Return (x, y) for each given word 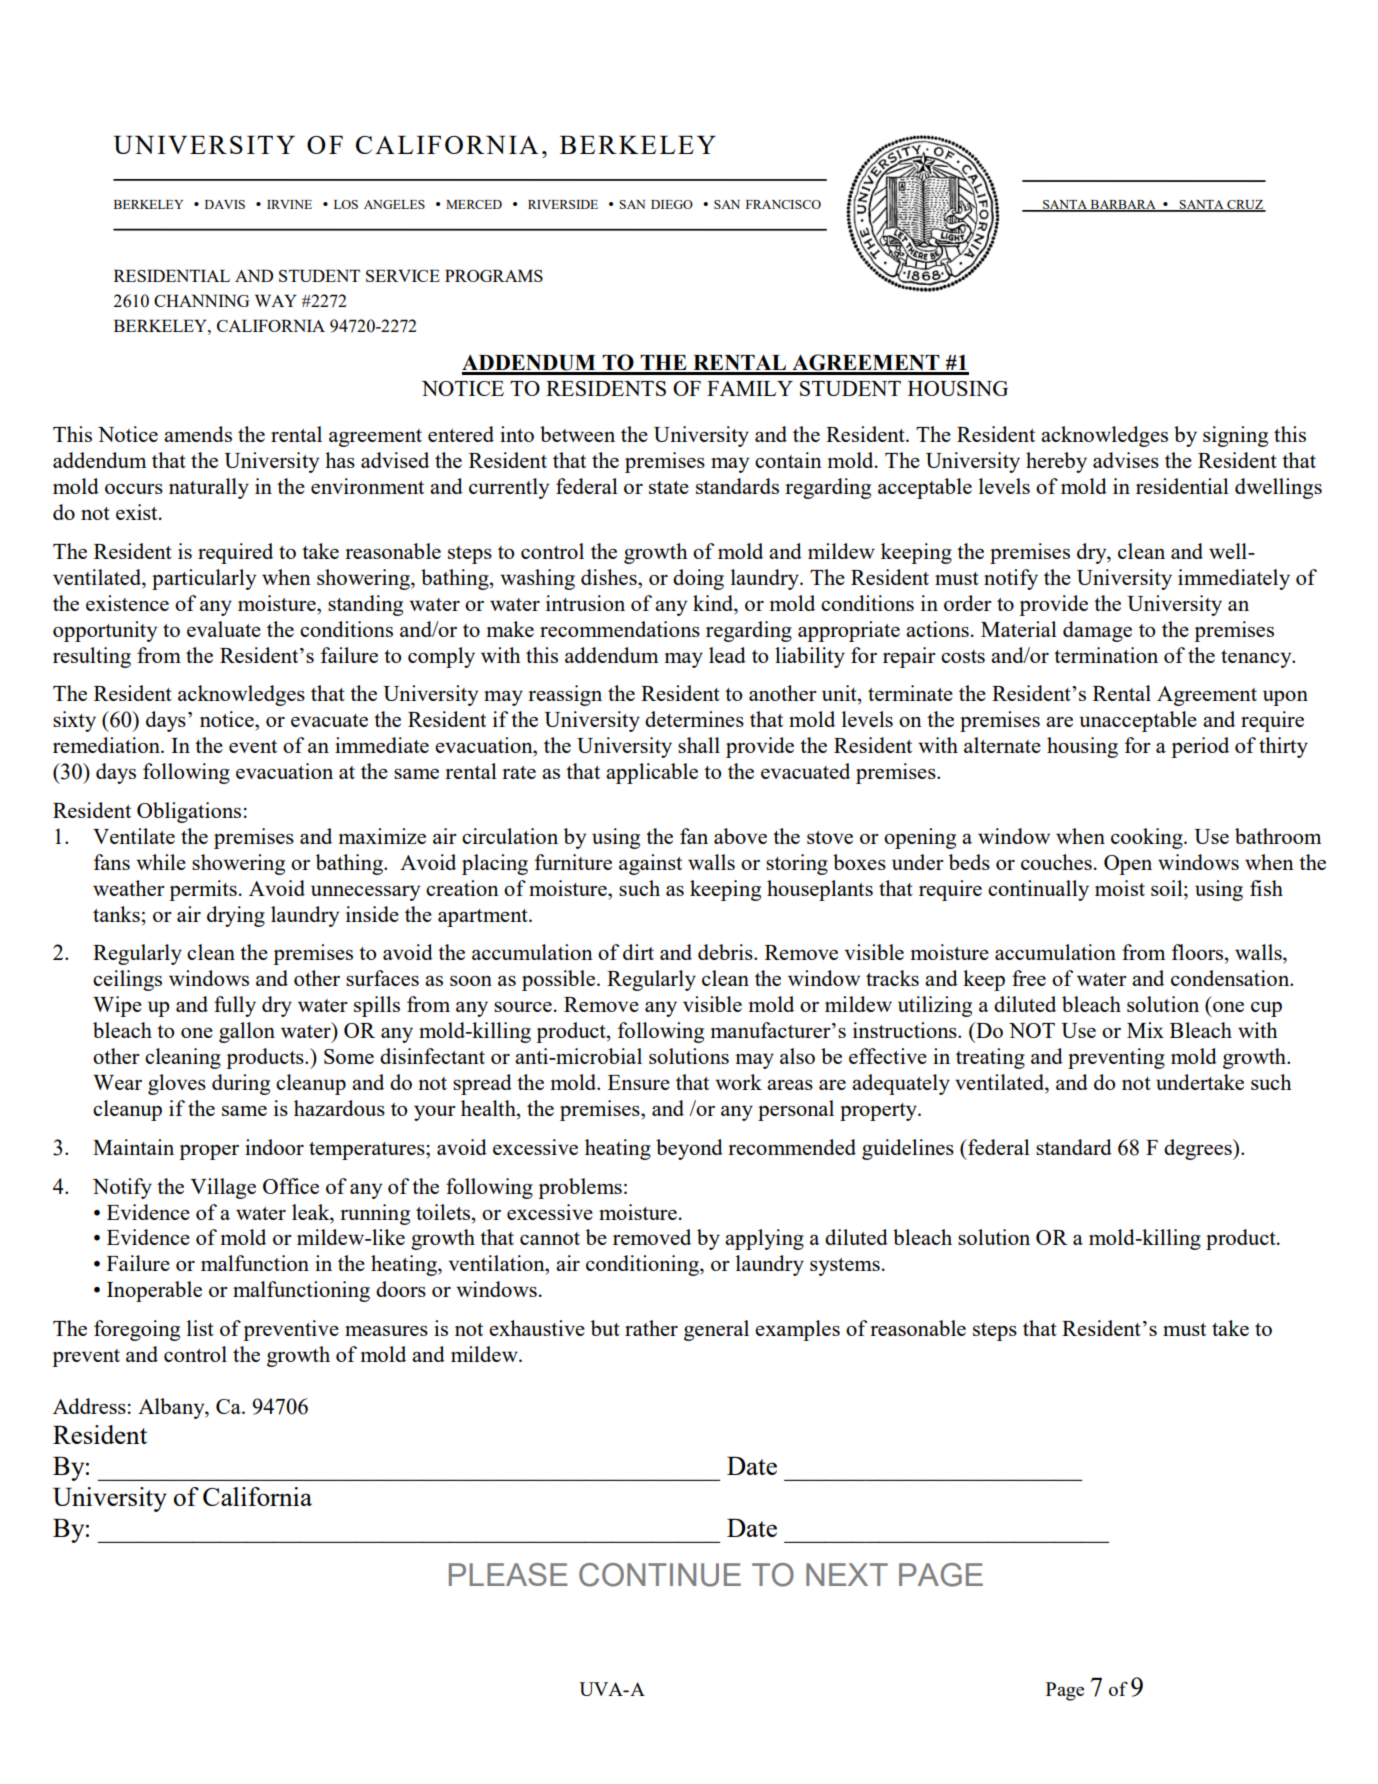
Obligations (189, 812)
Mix (1145, 1030)
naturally (209, 488)
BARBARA (1123, 205)
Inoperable (154, 1291)
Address (89, 1406)
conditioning (643, 1265)
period (1200, 747)
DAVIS (225, 204)
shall (699, 745)
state (669, 487)
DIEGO (672, 204)
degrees (1199, 1149)
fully (235, 1006)
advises (1126, 460)
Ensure (639, 1082)
